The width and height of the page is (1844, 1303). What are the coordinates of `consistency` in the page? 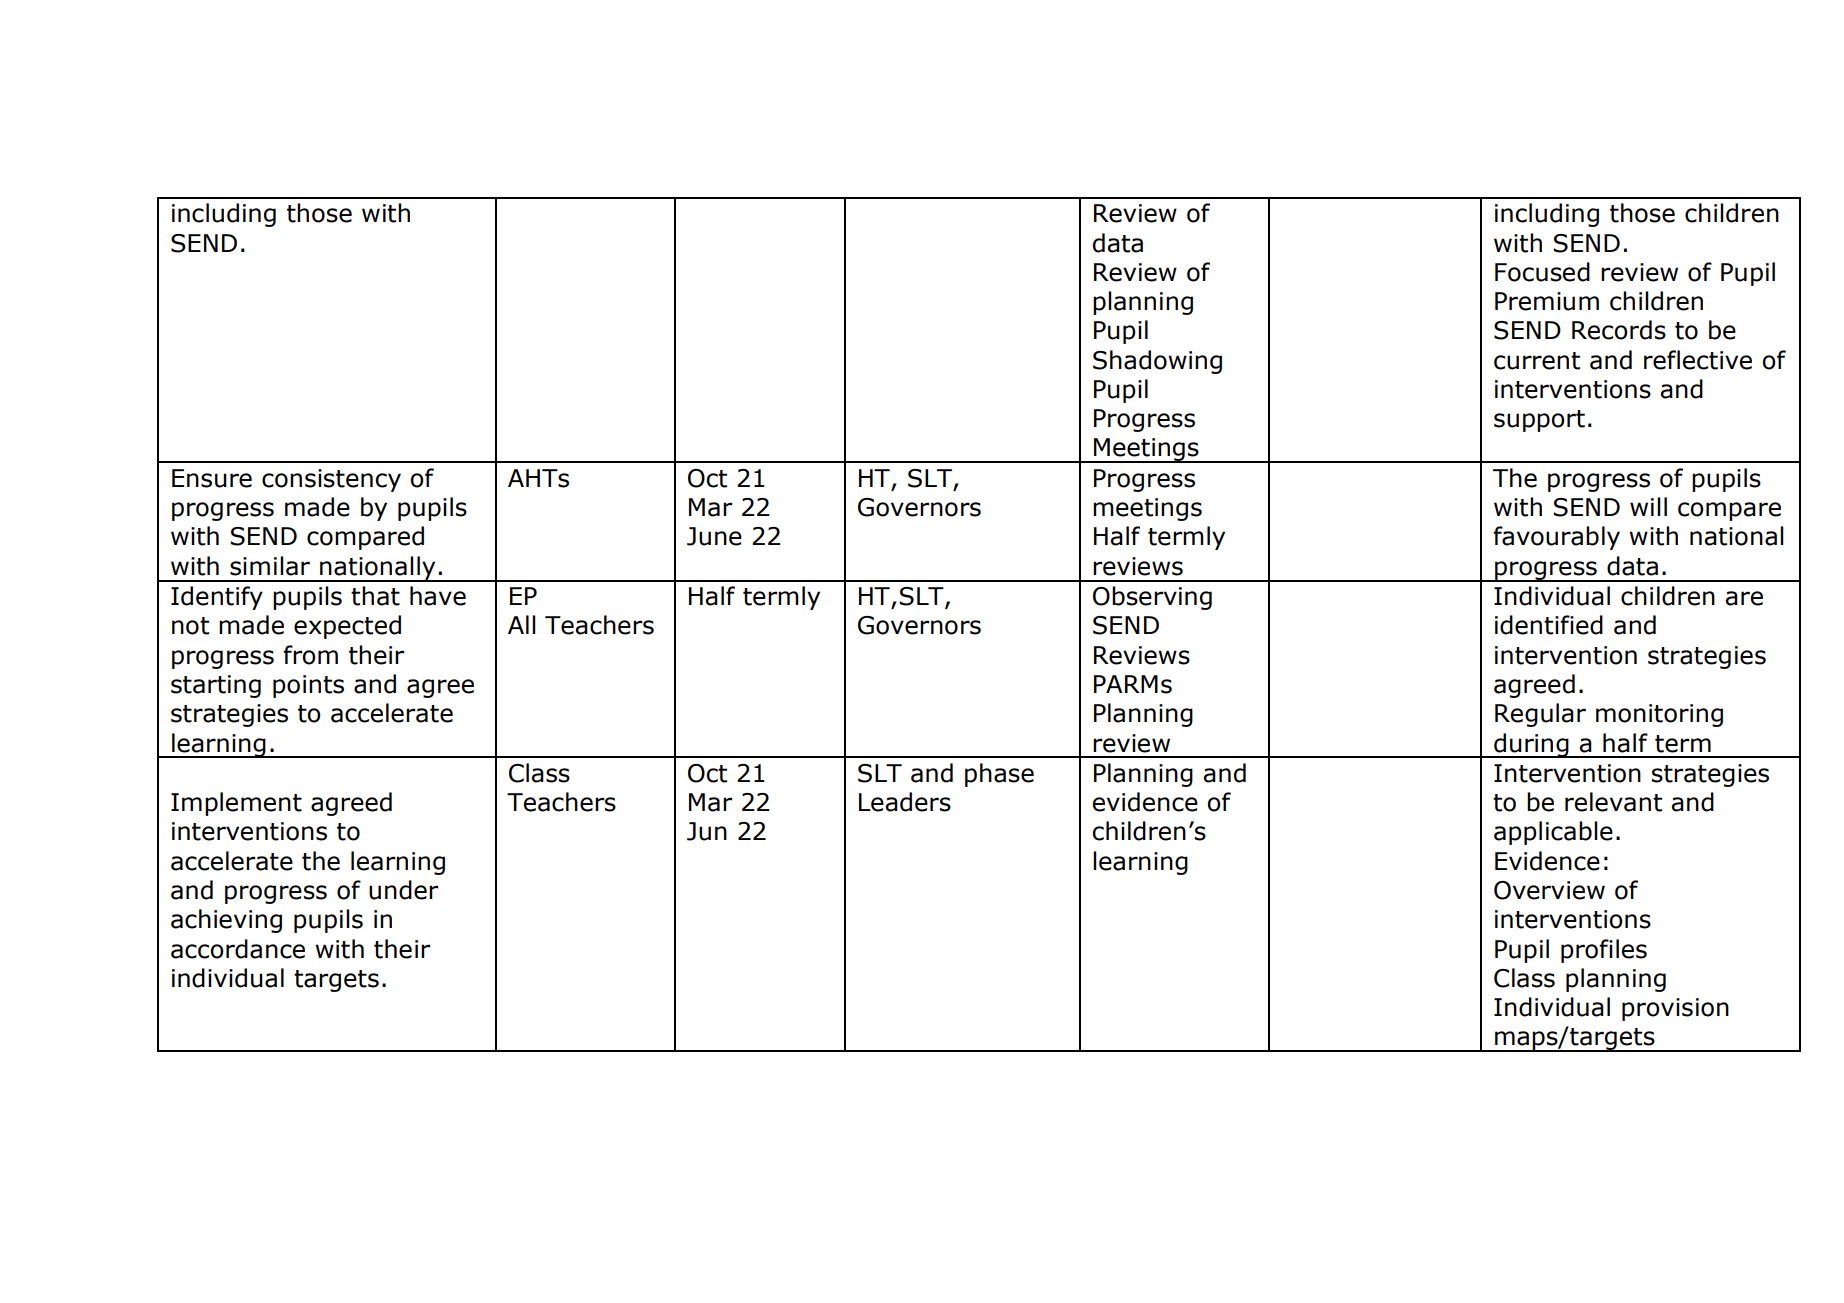 It's located at (331, 480).
